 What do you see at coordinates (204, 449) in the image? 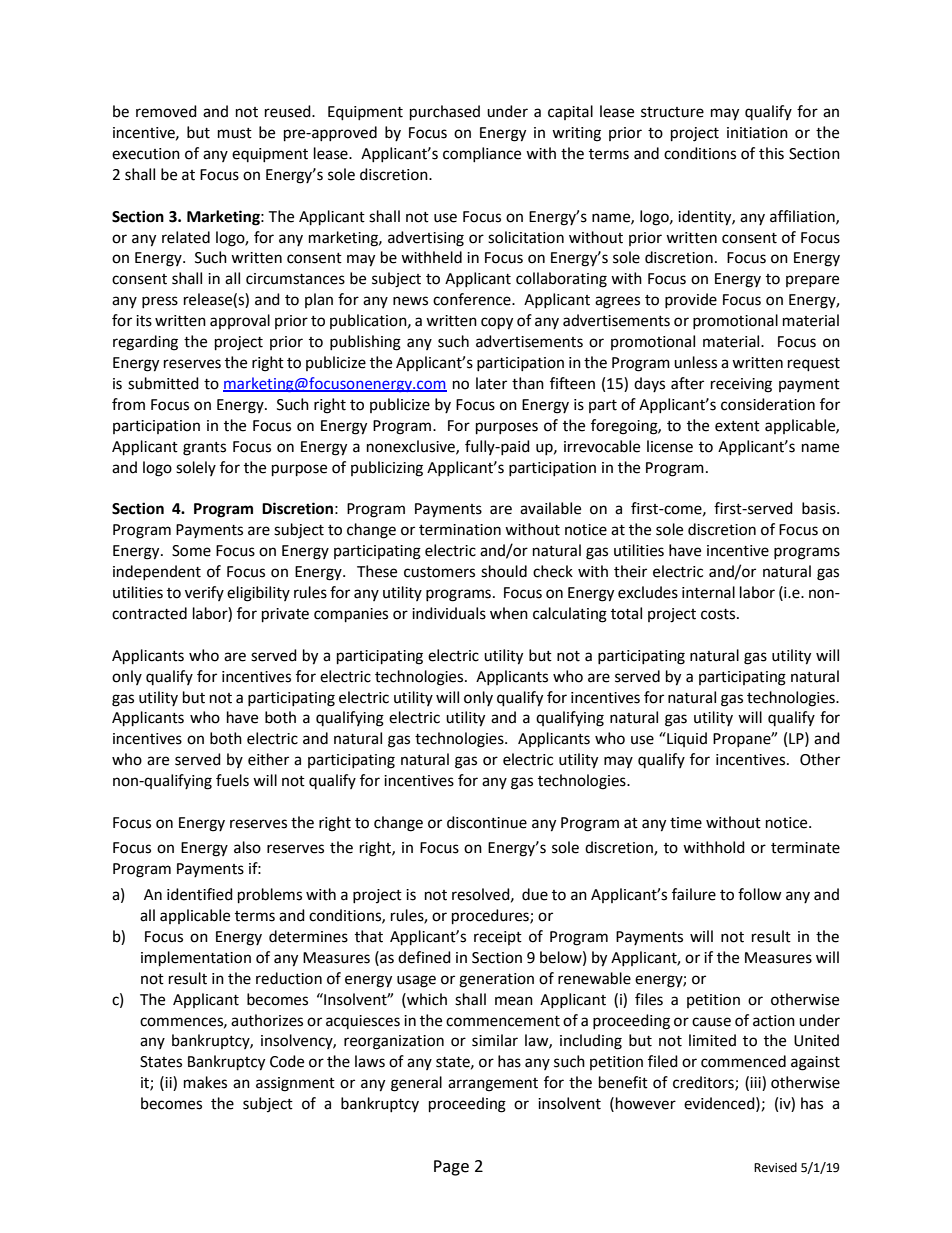
I see `grants` at bounding box center [204, 449].
